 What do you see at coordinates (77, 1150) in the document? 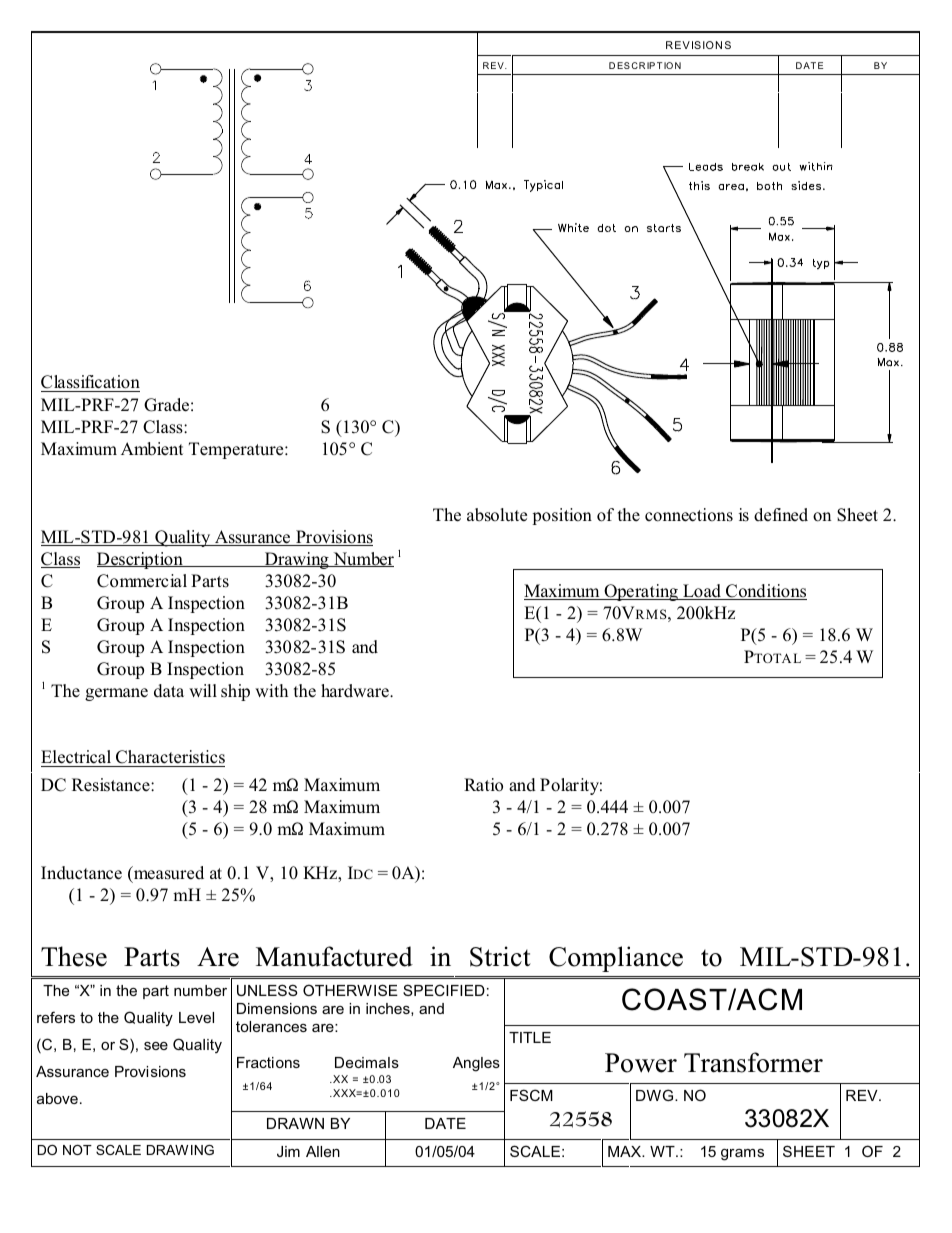
I see `NOT` at bounding box center [77, 1150].
